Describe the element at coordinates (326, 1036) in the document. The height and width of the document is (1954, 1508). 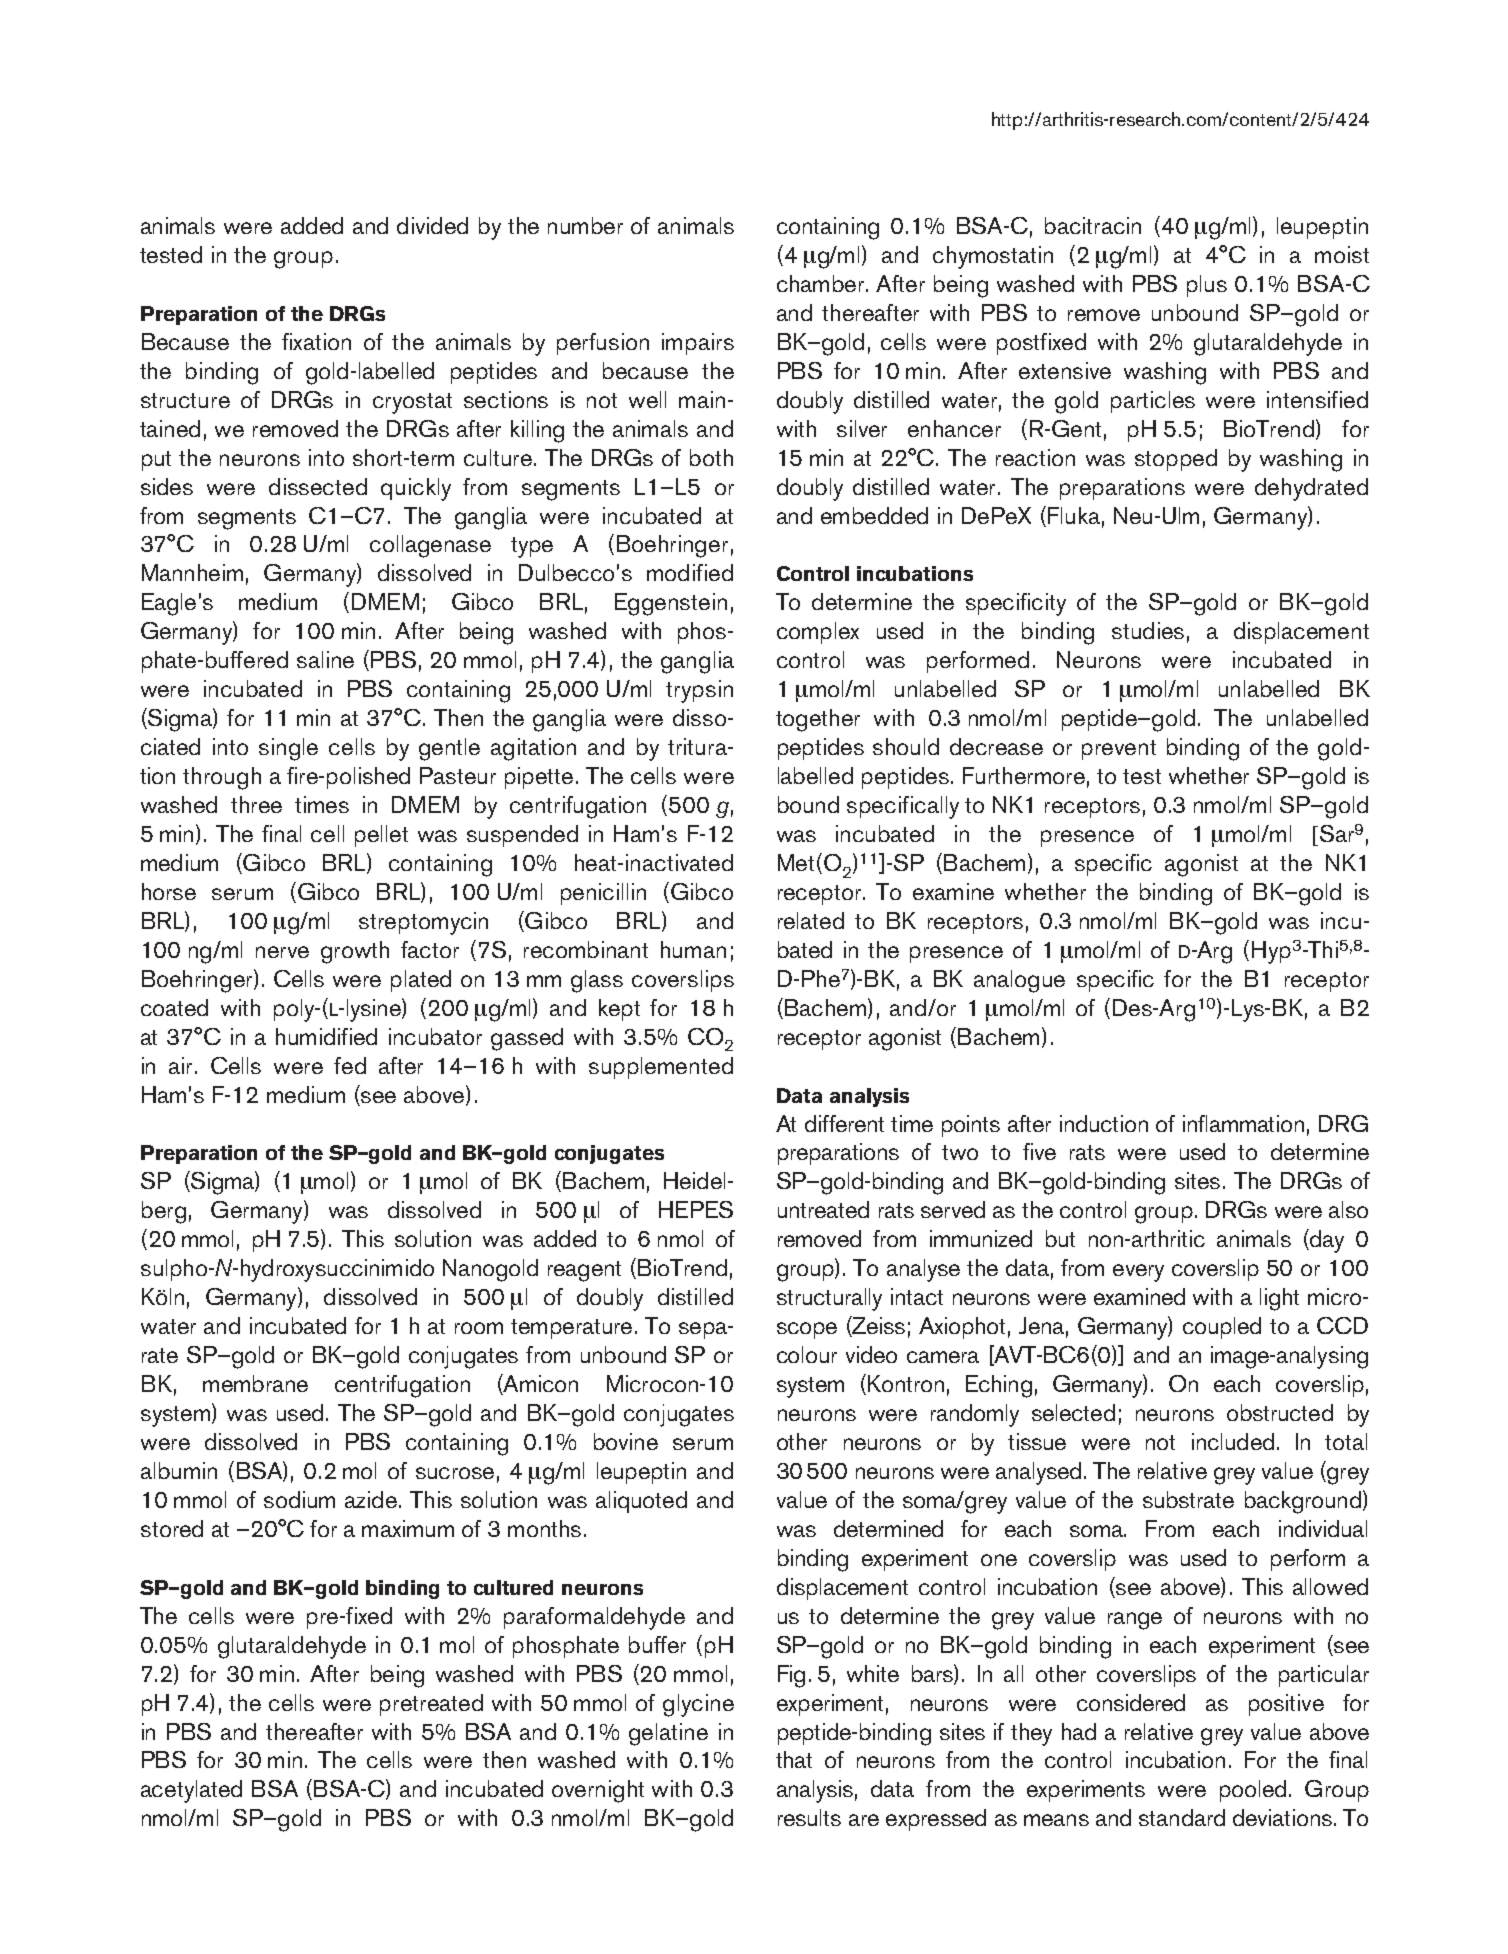
I see `humidified` at that location.
